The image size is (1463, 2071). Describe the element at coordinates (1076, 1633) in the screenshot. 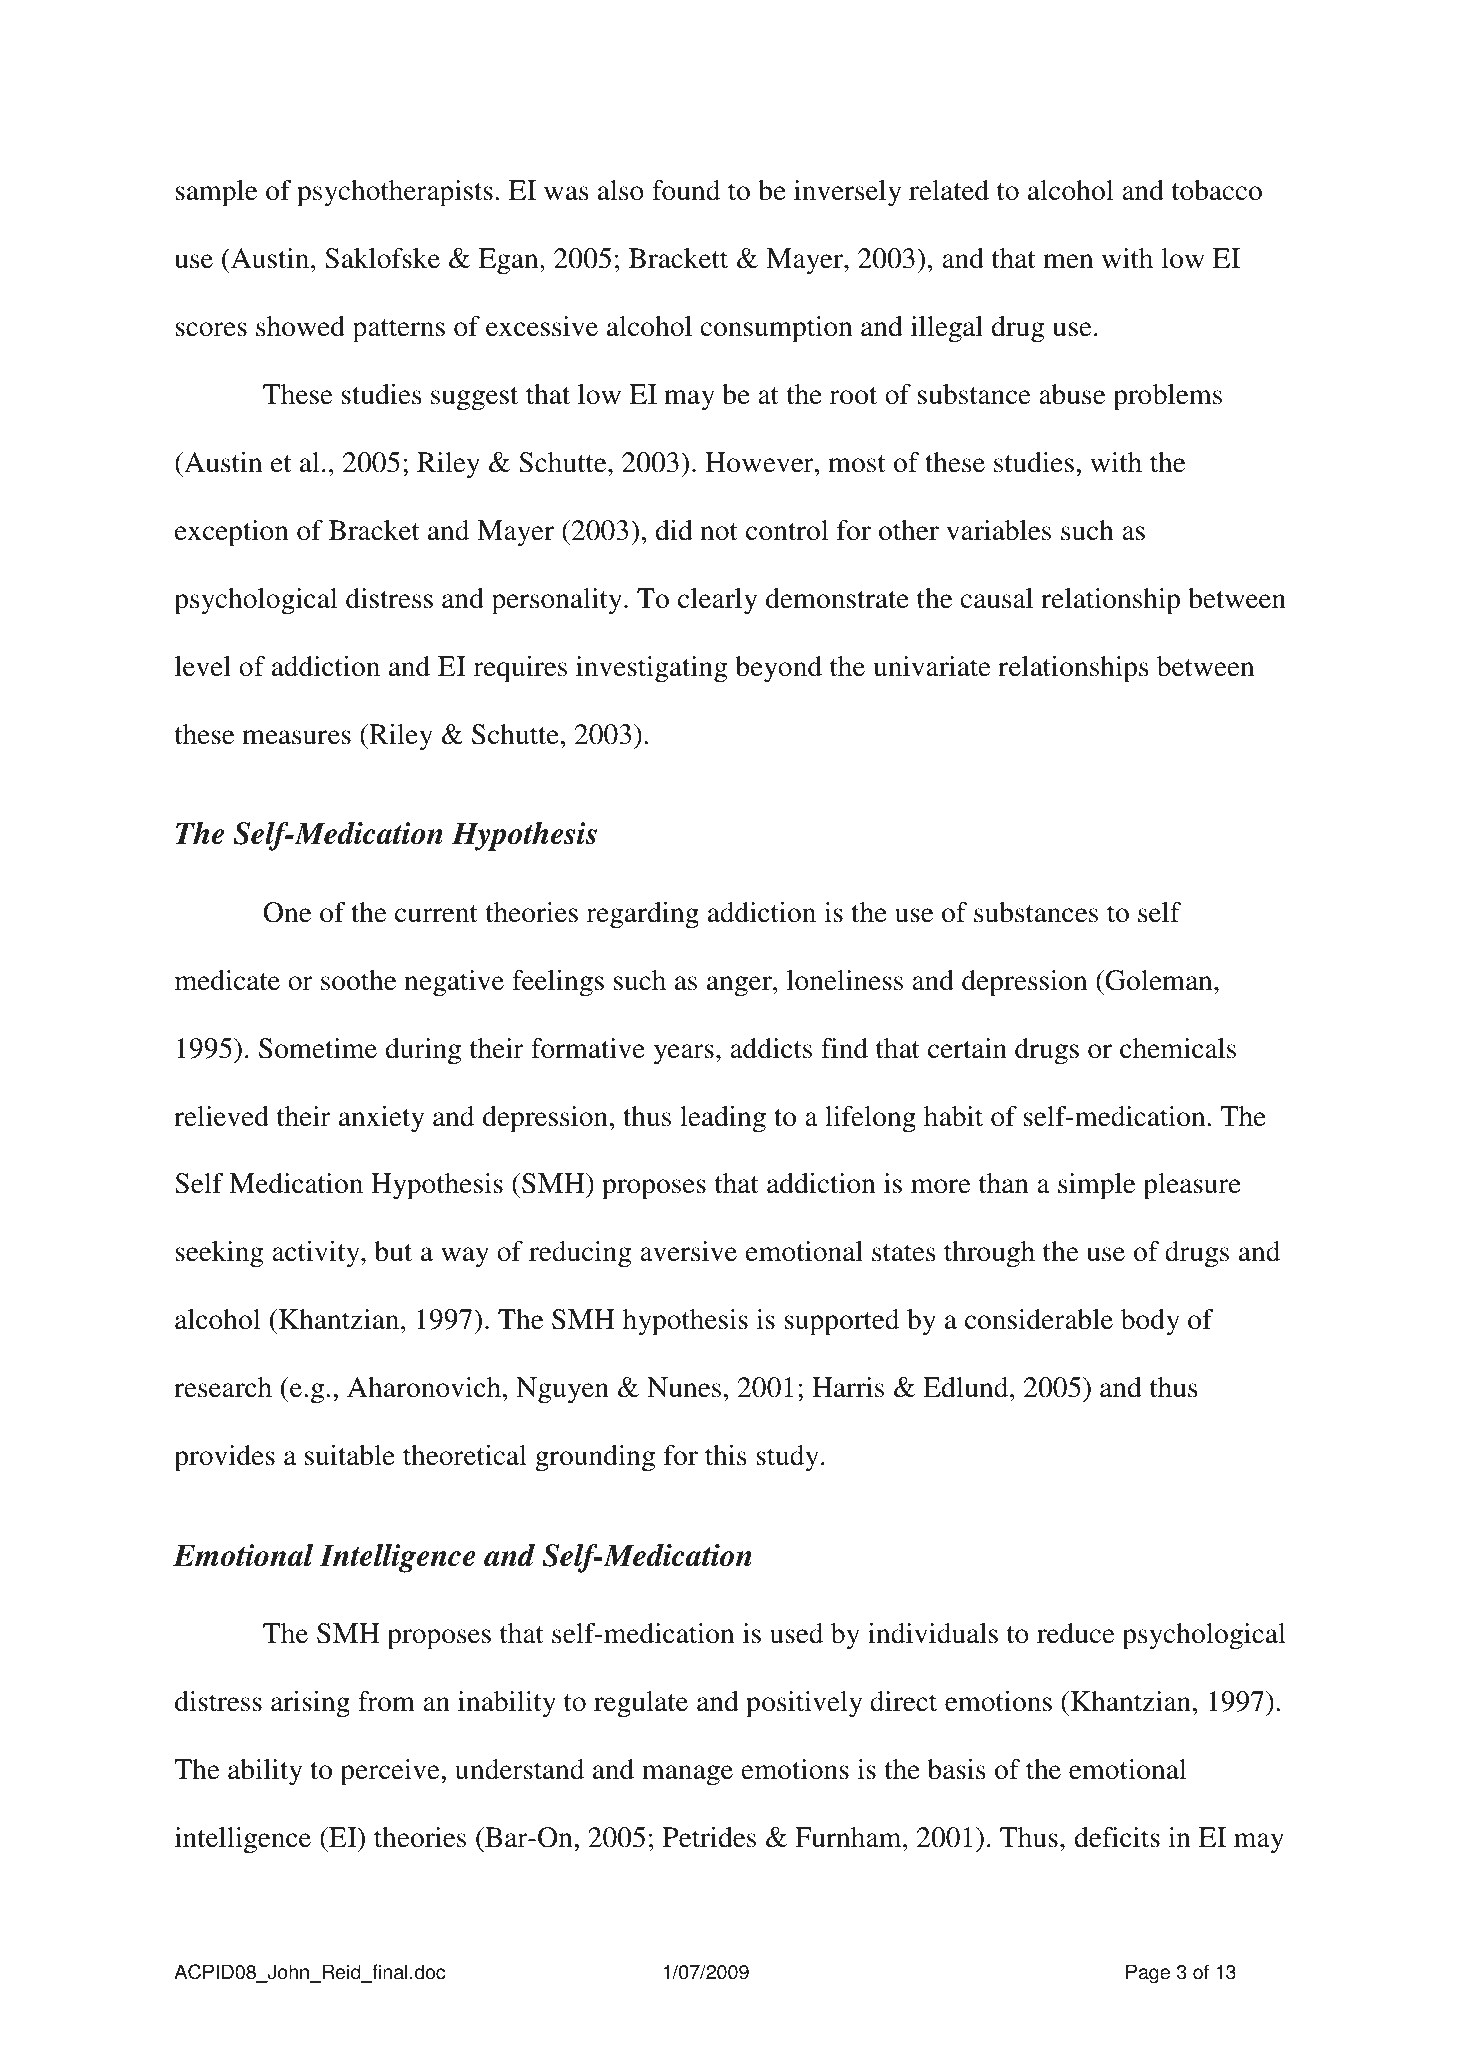

I see `reduce` at that location.
